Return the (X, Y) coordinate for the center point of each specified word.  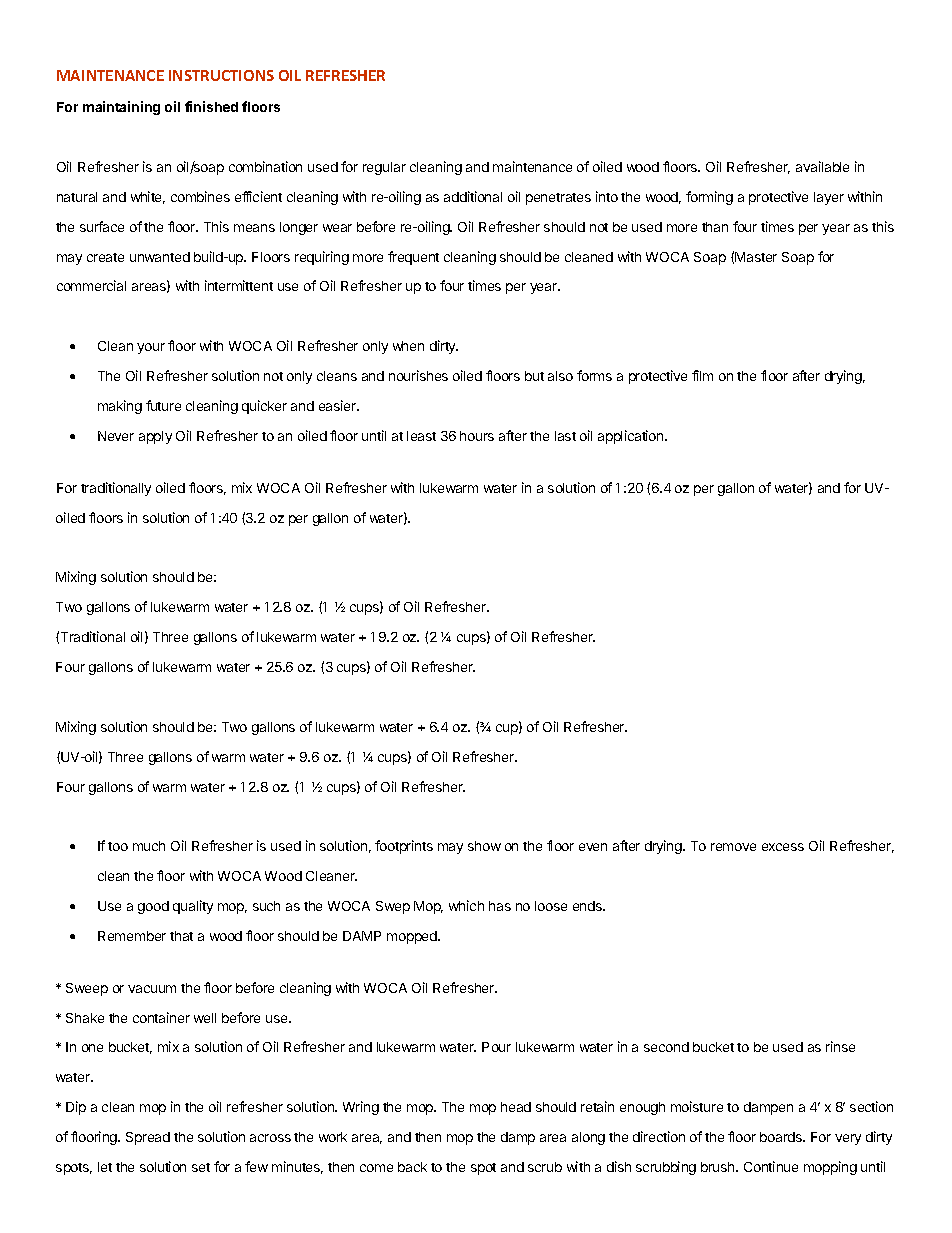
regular (384, 168)
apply (155, 437)
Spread (148, 1138)
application (632, 437)
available (822, 166)
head (516, 1107)
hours (477, 436)
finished (211, 106)
